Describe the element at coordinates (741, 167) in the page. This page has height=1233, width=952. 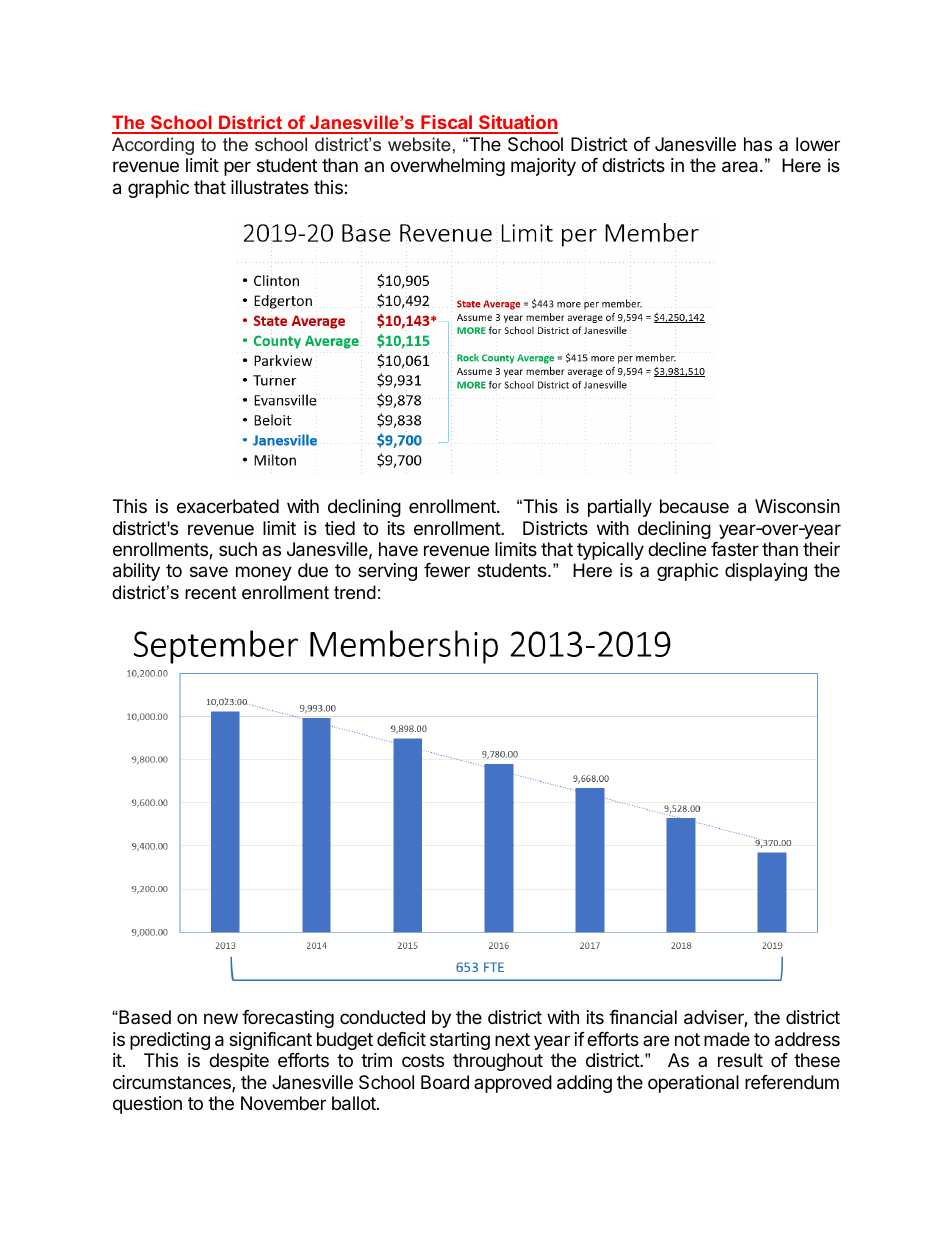
I see `area` at that location.
